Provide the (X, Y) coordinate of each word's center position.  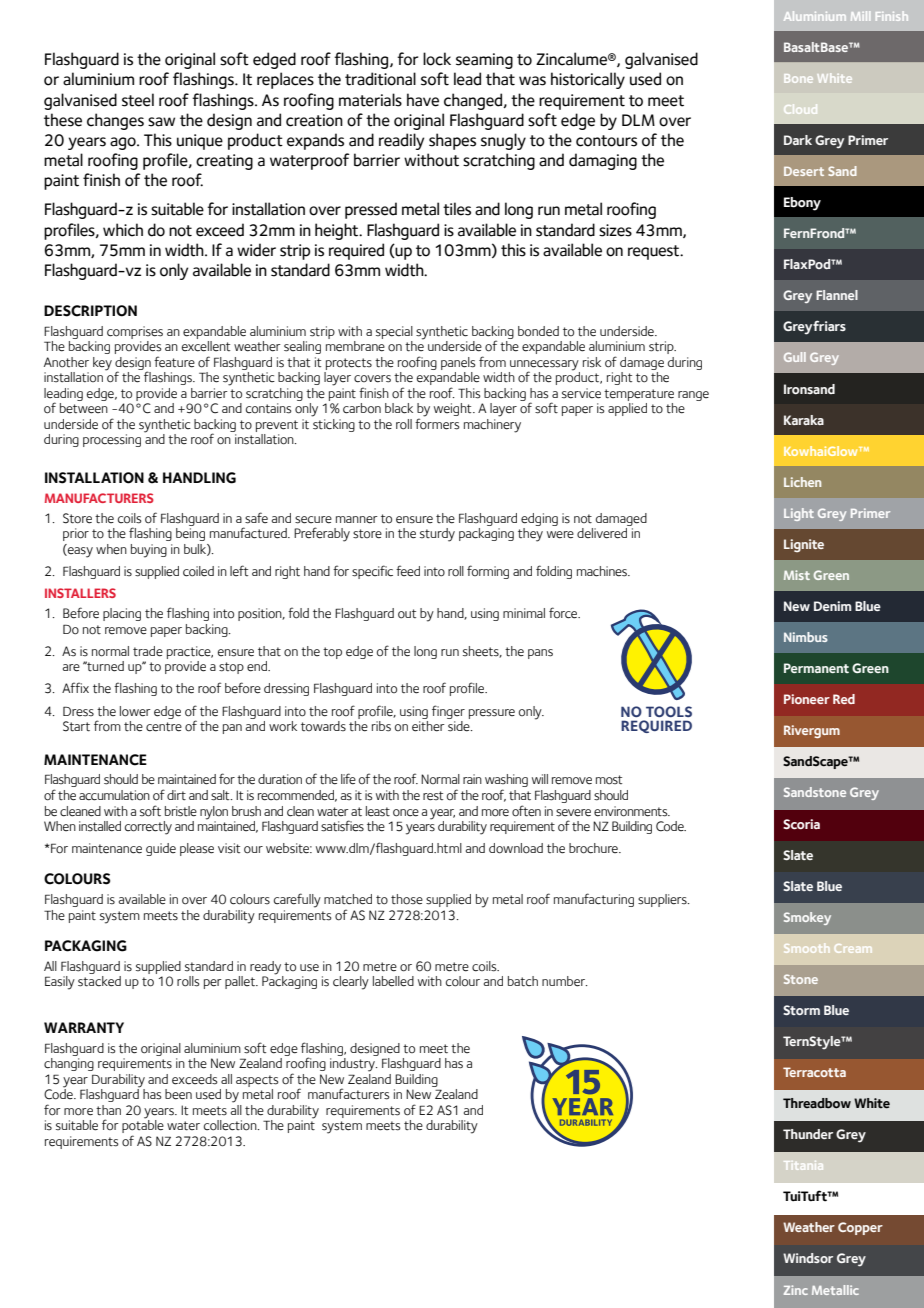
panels (458, 363)
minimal (524, 613)
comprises (135, 332)
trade (148, 651)
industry (353, 1065)
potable (143, 1127)
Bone (798, 78)
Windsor (808, 1258)
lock (437, 59)
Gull (795, 357)
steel (138, 100)
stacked (99, 981)
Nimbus (806, 637)
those (407, 899)
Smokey (807, 918)
